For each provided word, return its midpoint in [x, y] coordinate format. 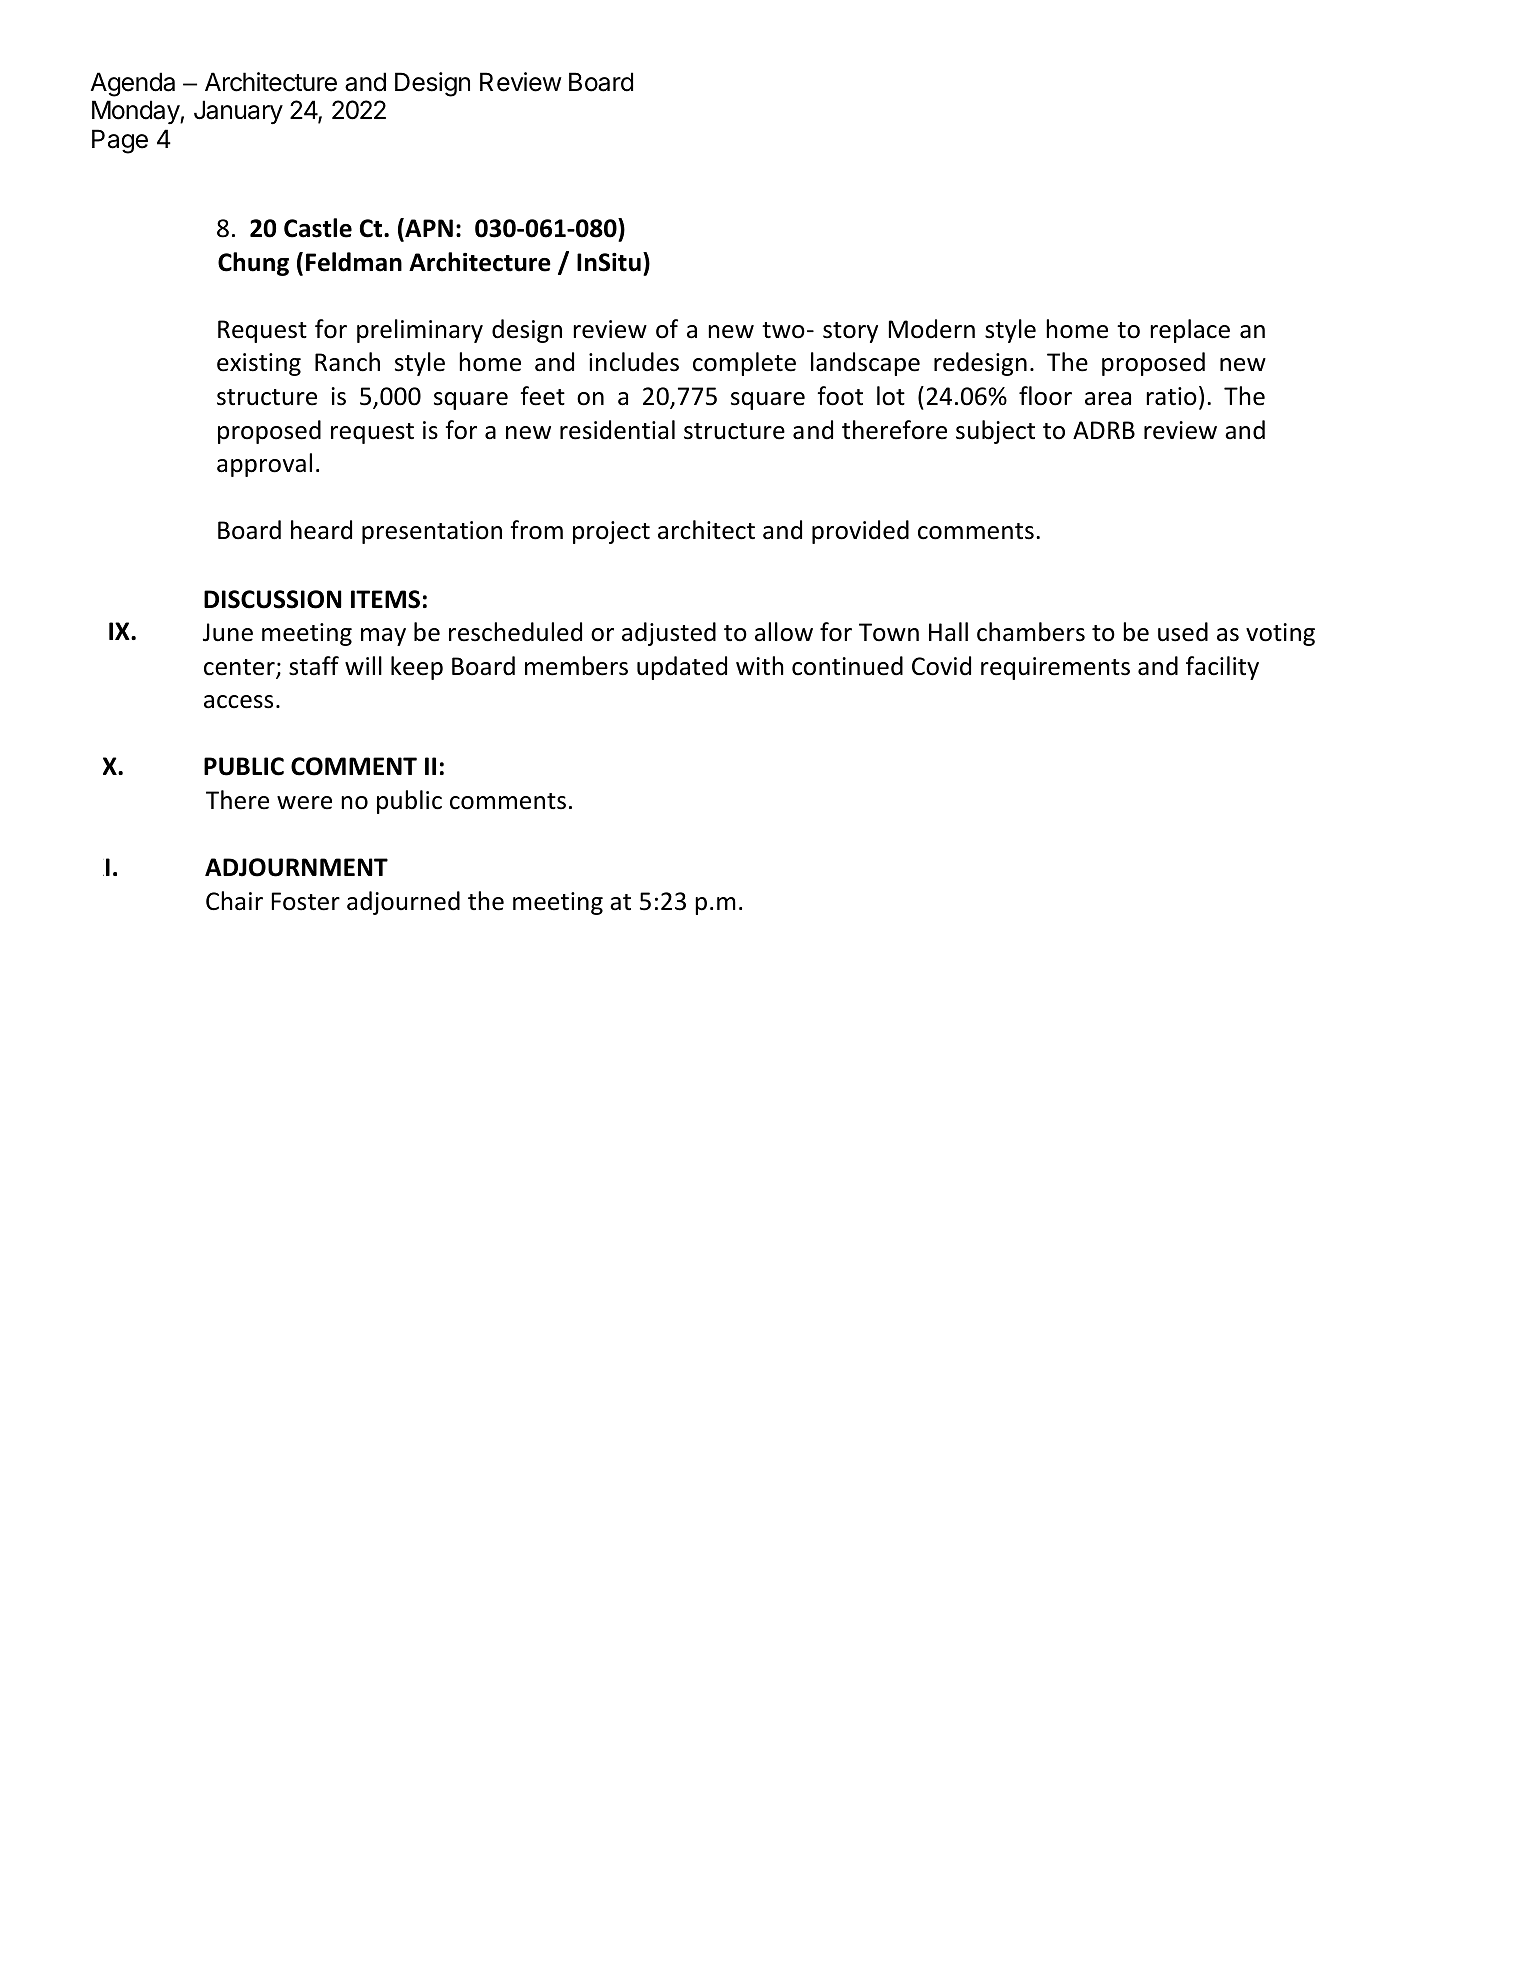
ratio [1171, 396]
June [228, 632]
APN [428, 227]
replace [1190, 331]
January [238, 112]
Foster [306, 901]
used [1183, 632]
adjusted [669, 634]
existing [259, 364]
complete [744, 364]
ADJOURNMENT [296, 867]
